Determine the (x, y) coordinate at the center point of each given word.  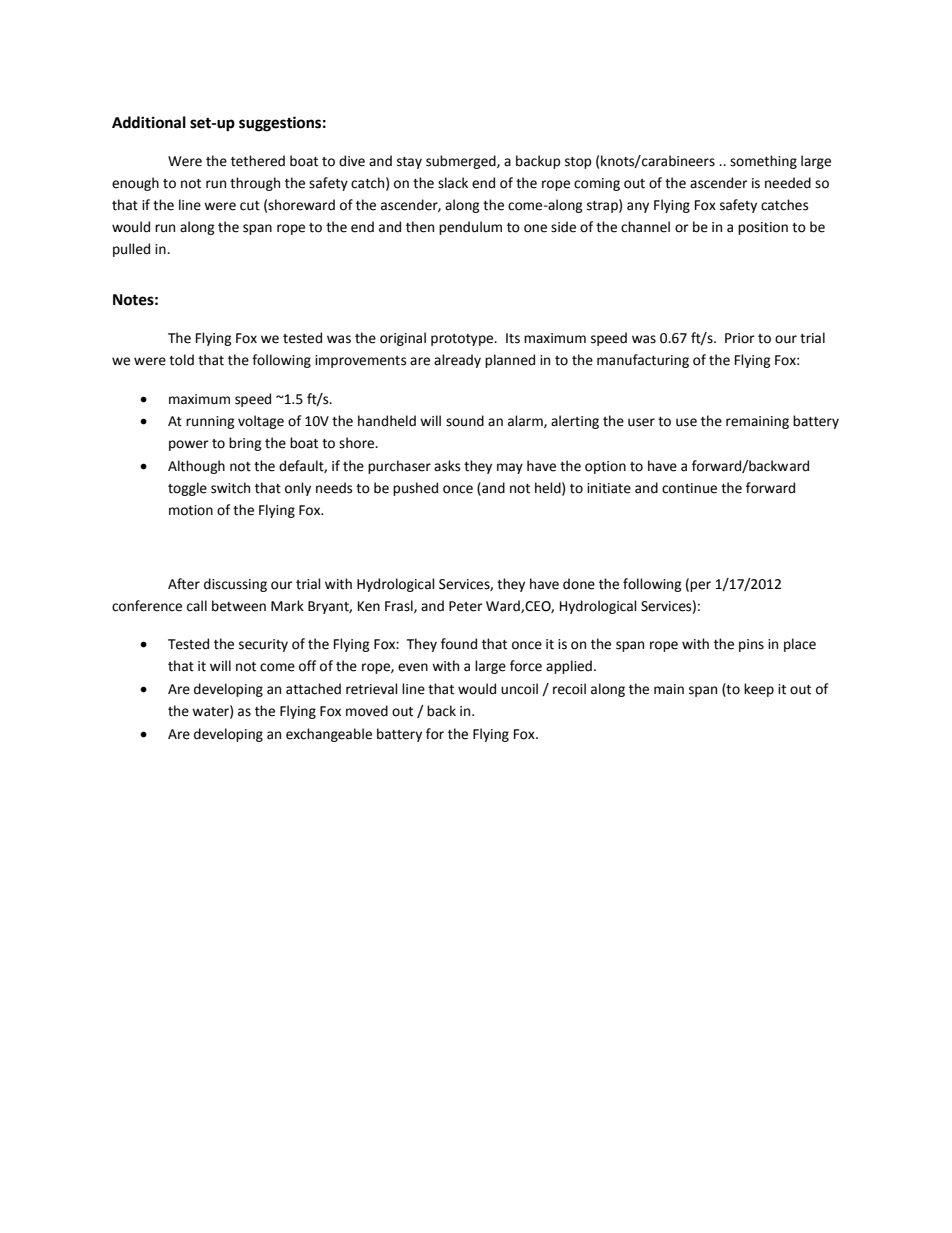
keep (759, 690)
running (210, 422)
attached (313, 689)
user (641, 422)
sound (465, 421)
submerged (462, 162)
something (763, 162)
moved (367, 711)
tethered (258, 161)
